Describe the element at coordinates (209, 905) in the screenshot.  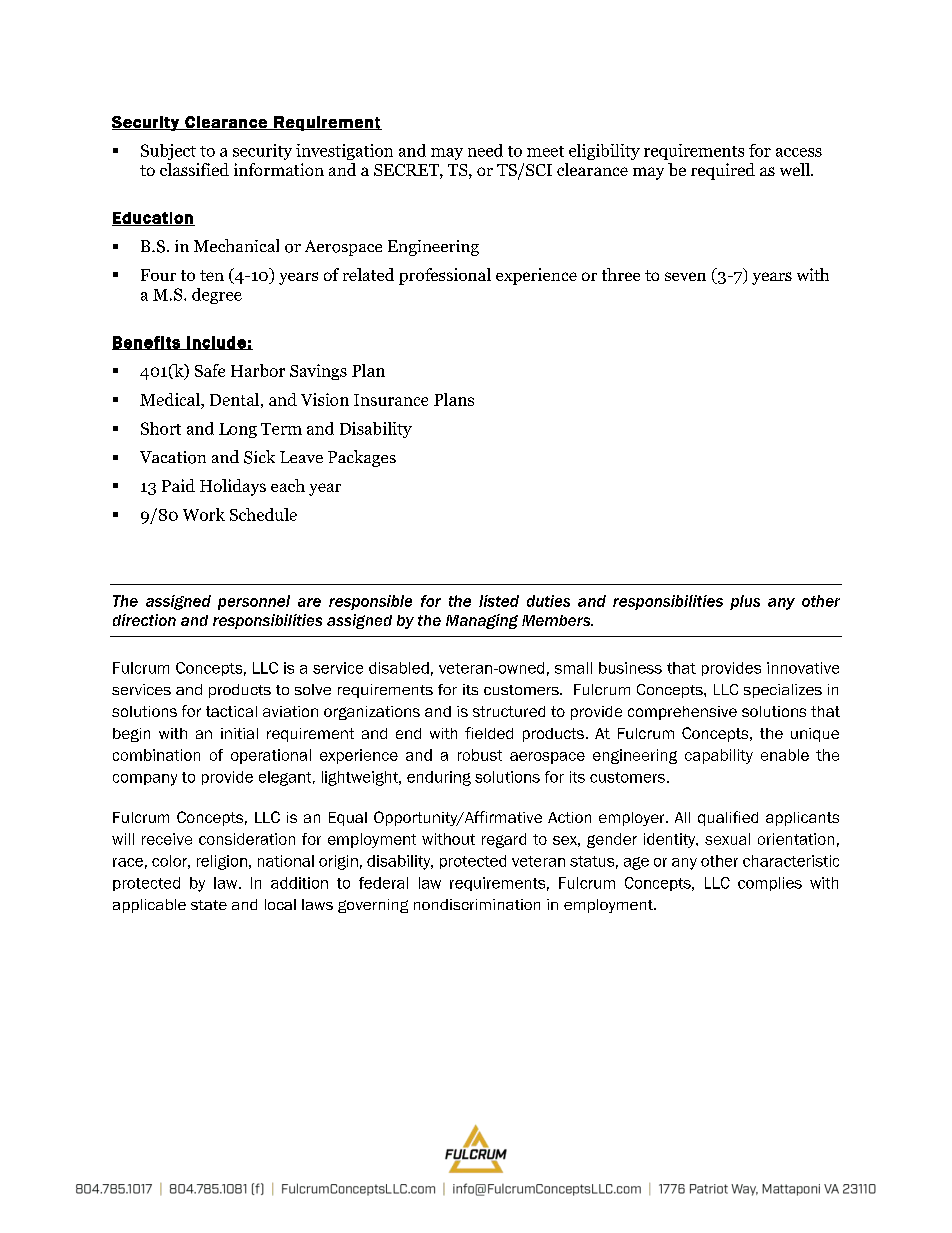
I see `state` at that location.
